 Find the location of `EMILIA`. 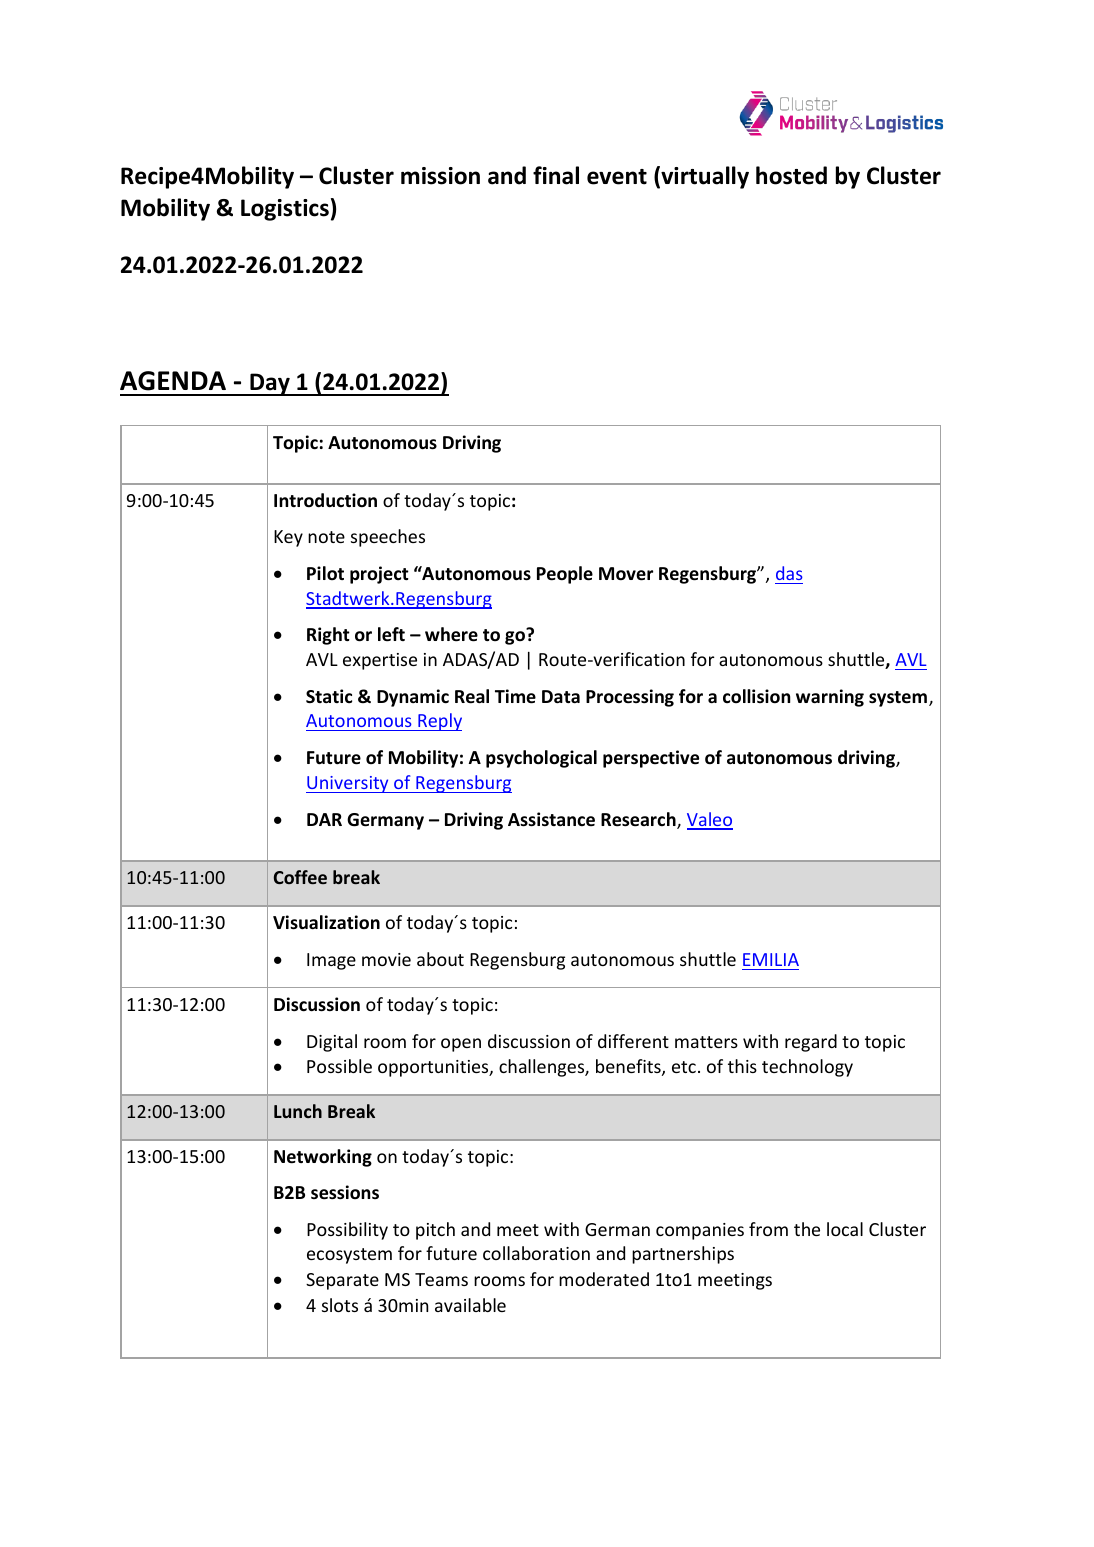

EMILIA is located at coordinates (771, 959).
